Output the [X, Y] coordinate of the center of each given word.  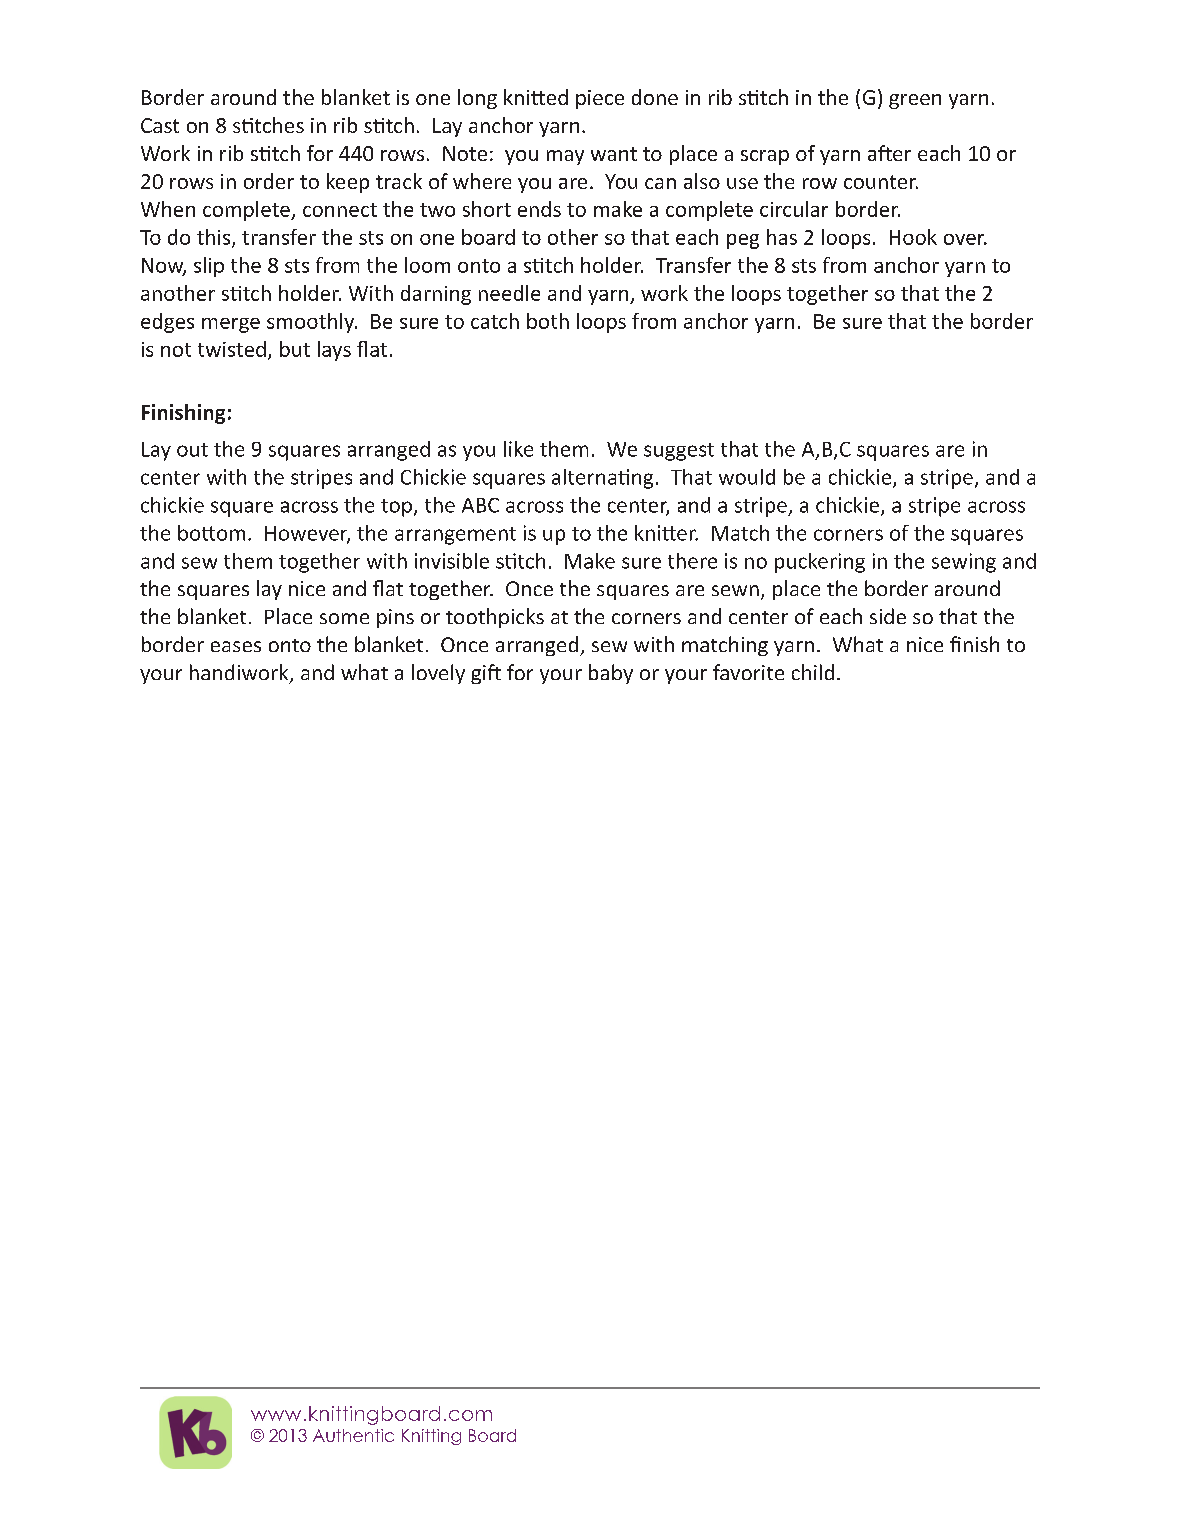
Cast [160, 125]
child [813, 672]
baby [611, 674]
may [565, 157]
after [889, 153]
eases [236, 646]
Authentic [353, 1435]
